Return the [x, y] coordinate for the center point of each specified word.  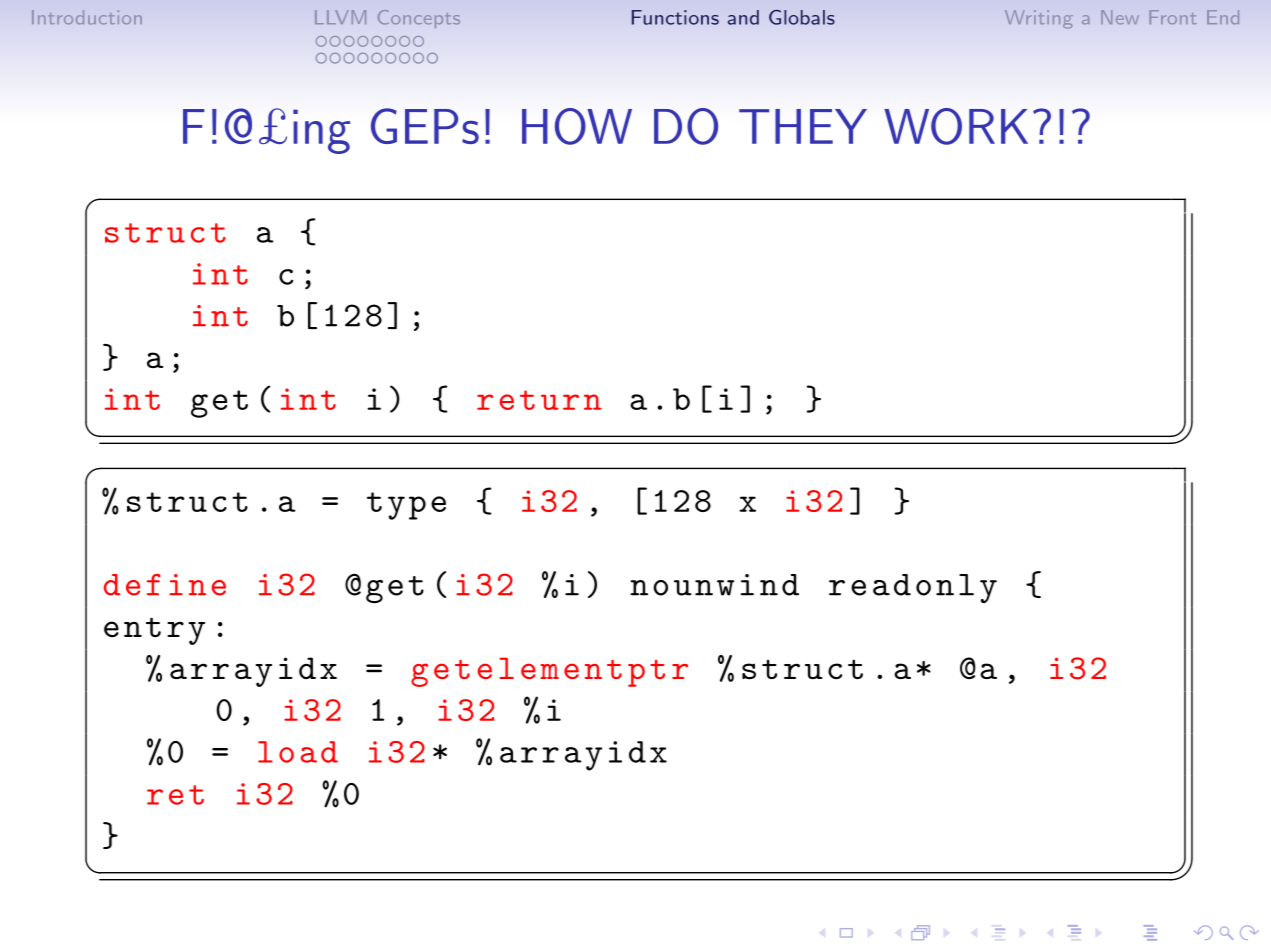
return [539, 400]
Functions [675, 17]
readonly [913, 588]
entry [154, 631]
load [298, 752]
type [406, 506]
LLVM [340, 17]
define [165, 585]
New [1120, 17]
